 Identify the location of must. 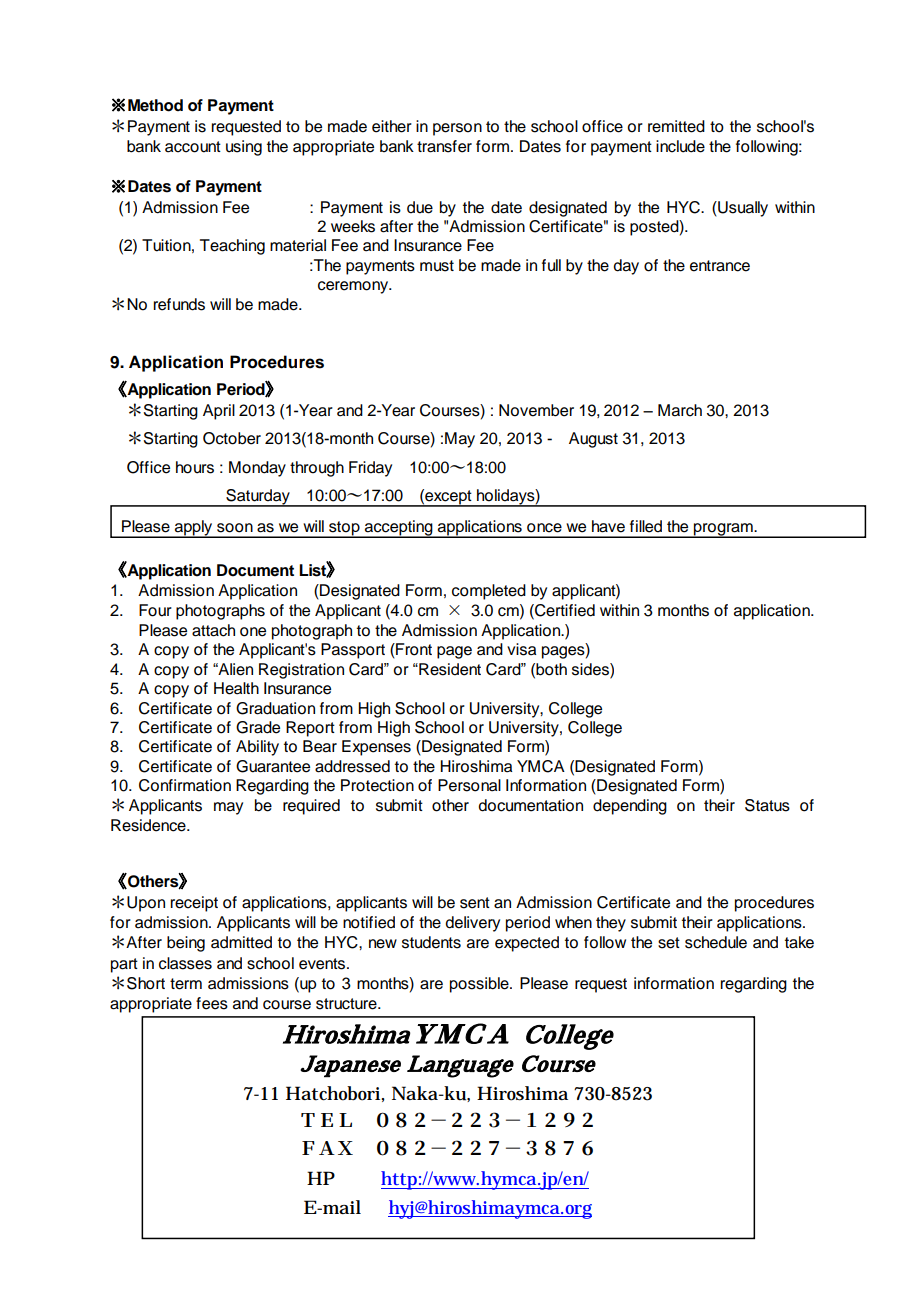
(437, 266).
